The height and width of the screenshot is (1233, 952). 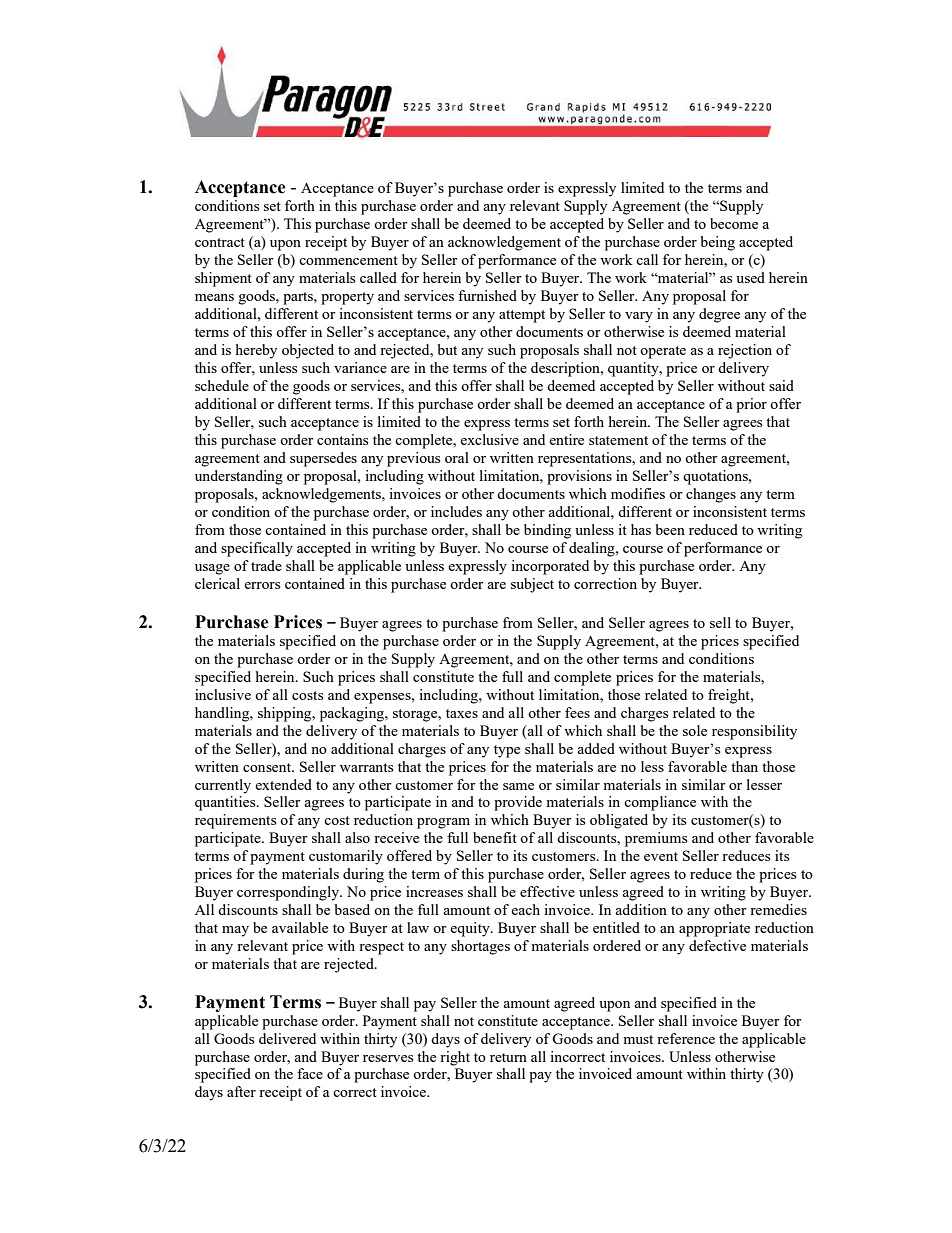 I want to click on return, so click(x=508, y=1057).
